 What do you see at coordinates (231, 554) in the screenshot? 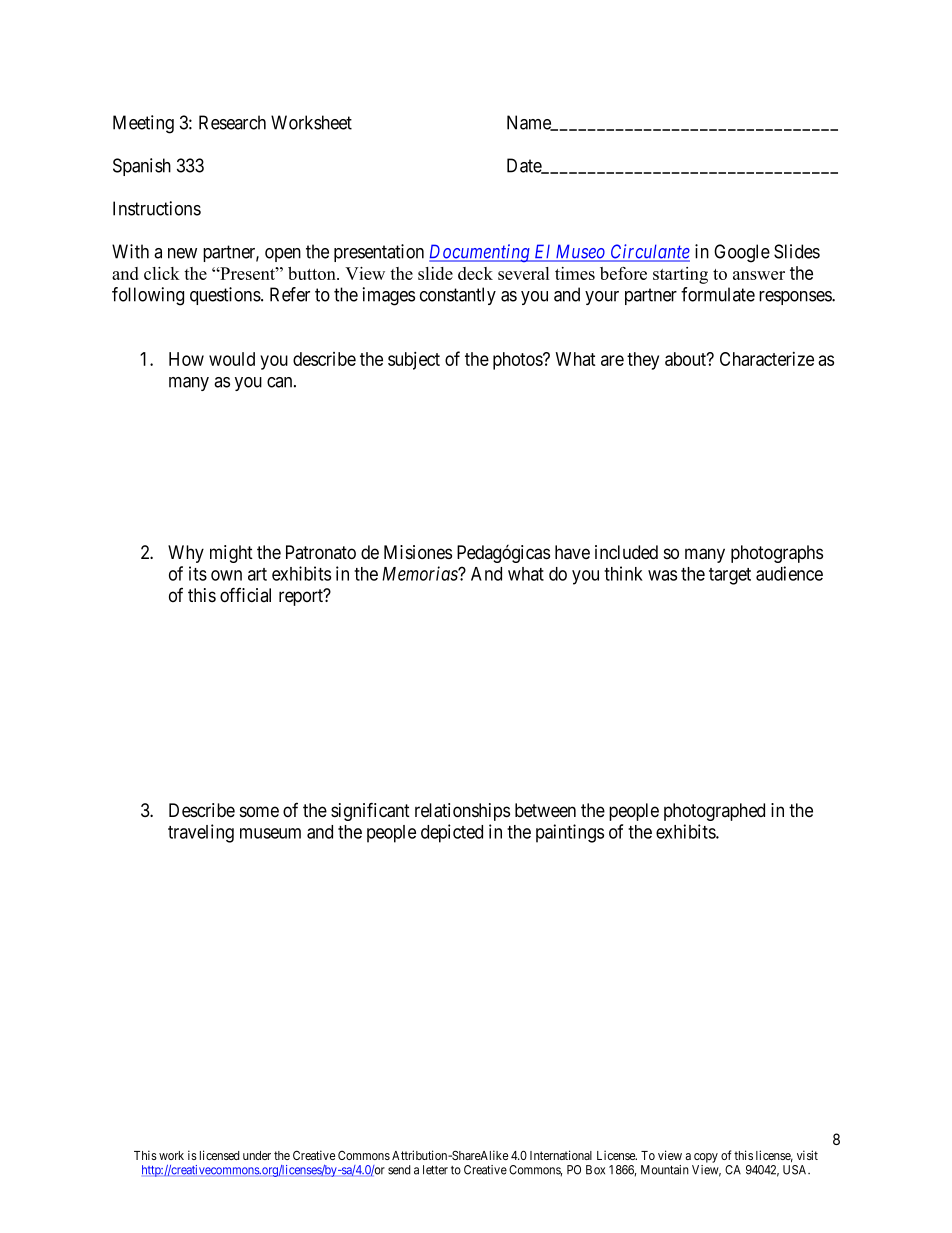
I see `might` at bounding box center [231, 554].
